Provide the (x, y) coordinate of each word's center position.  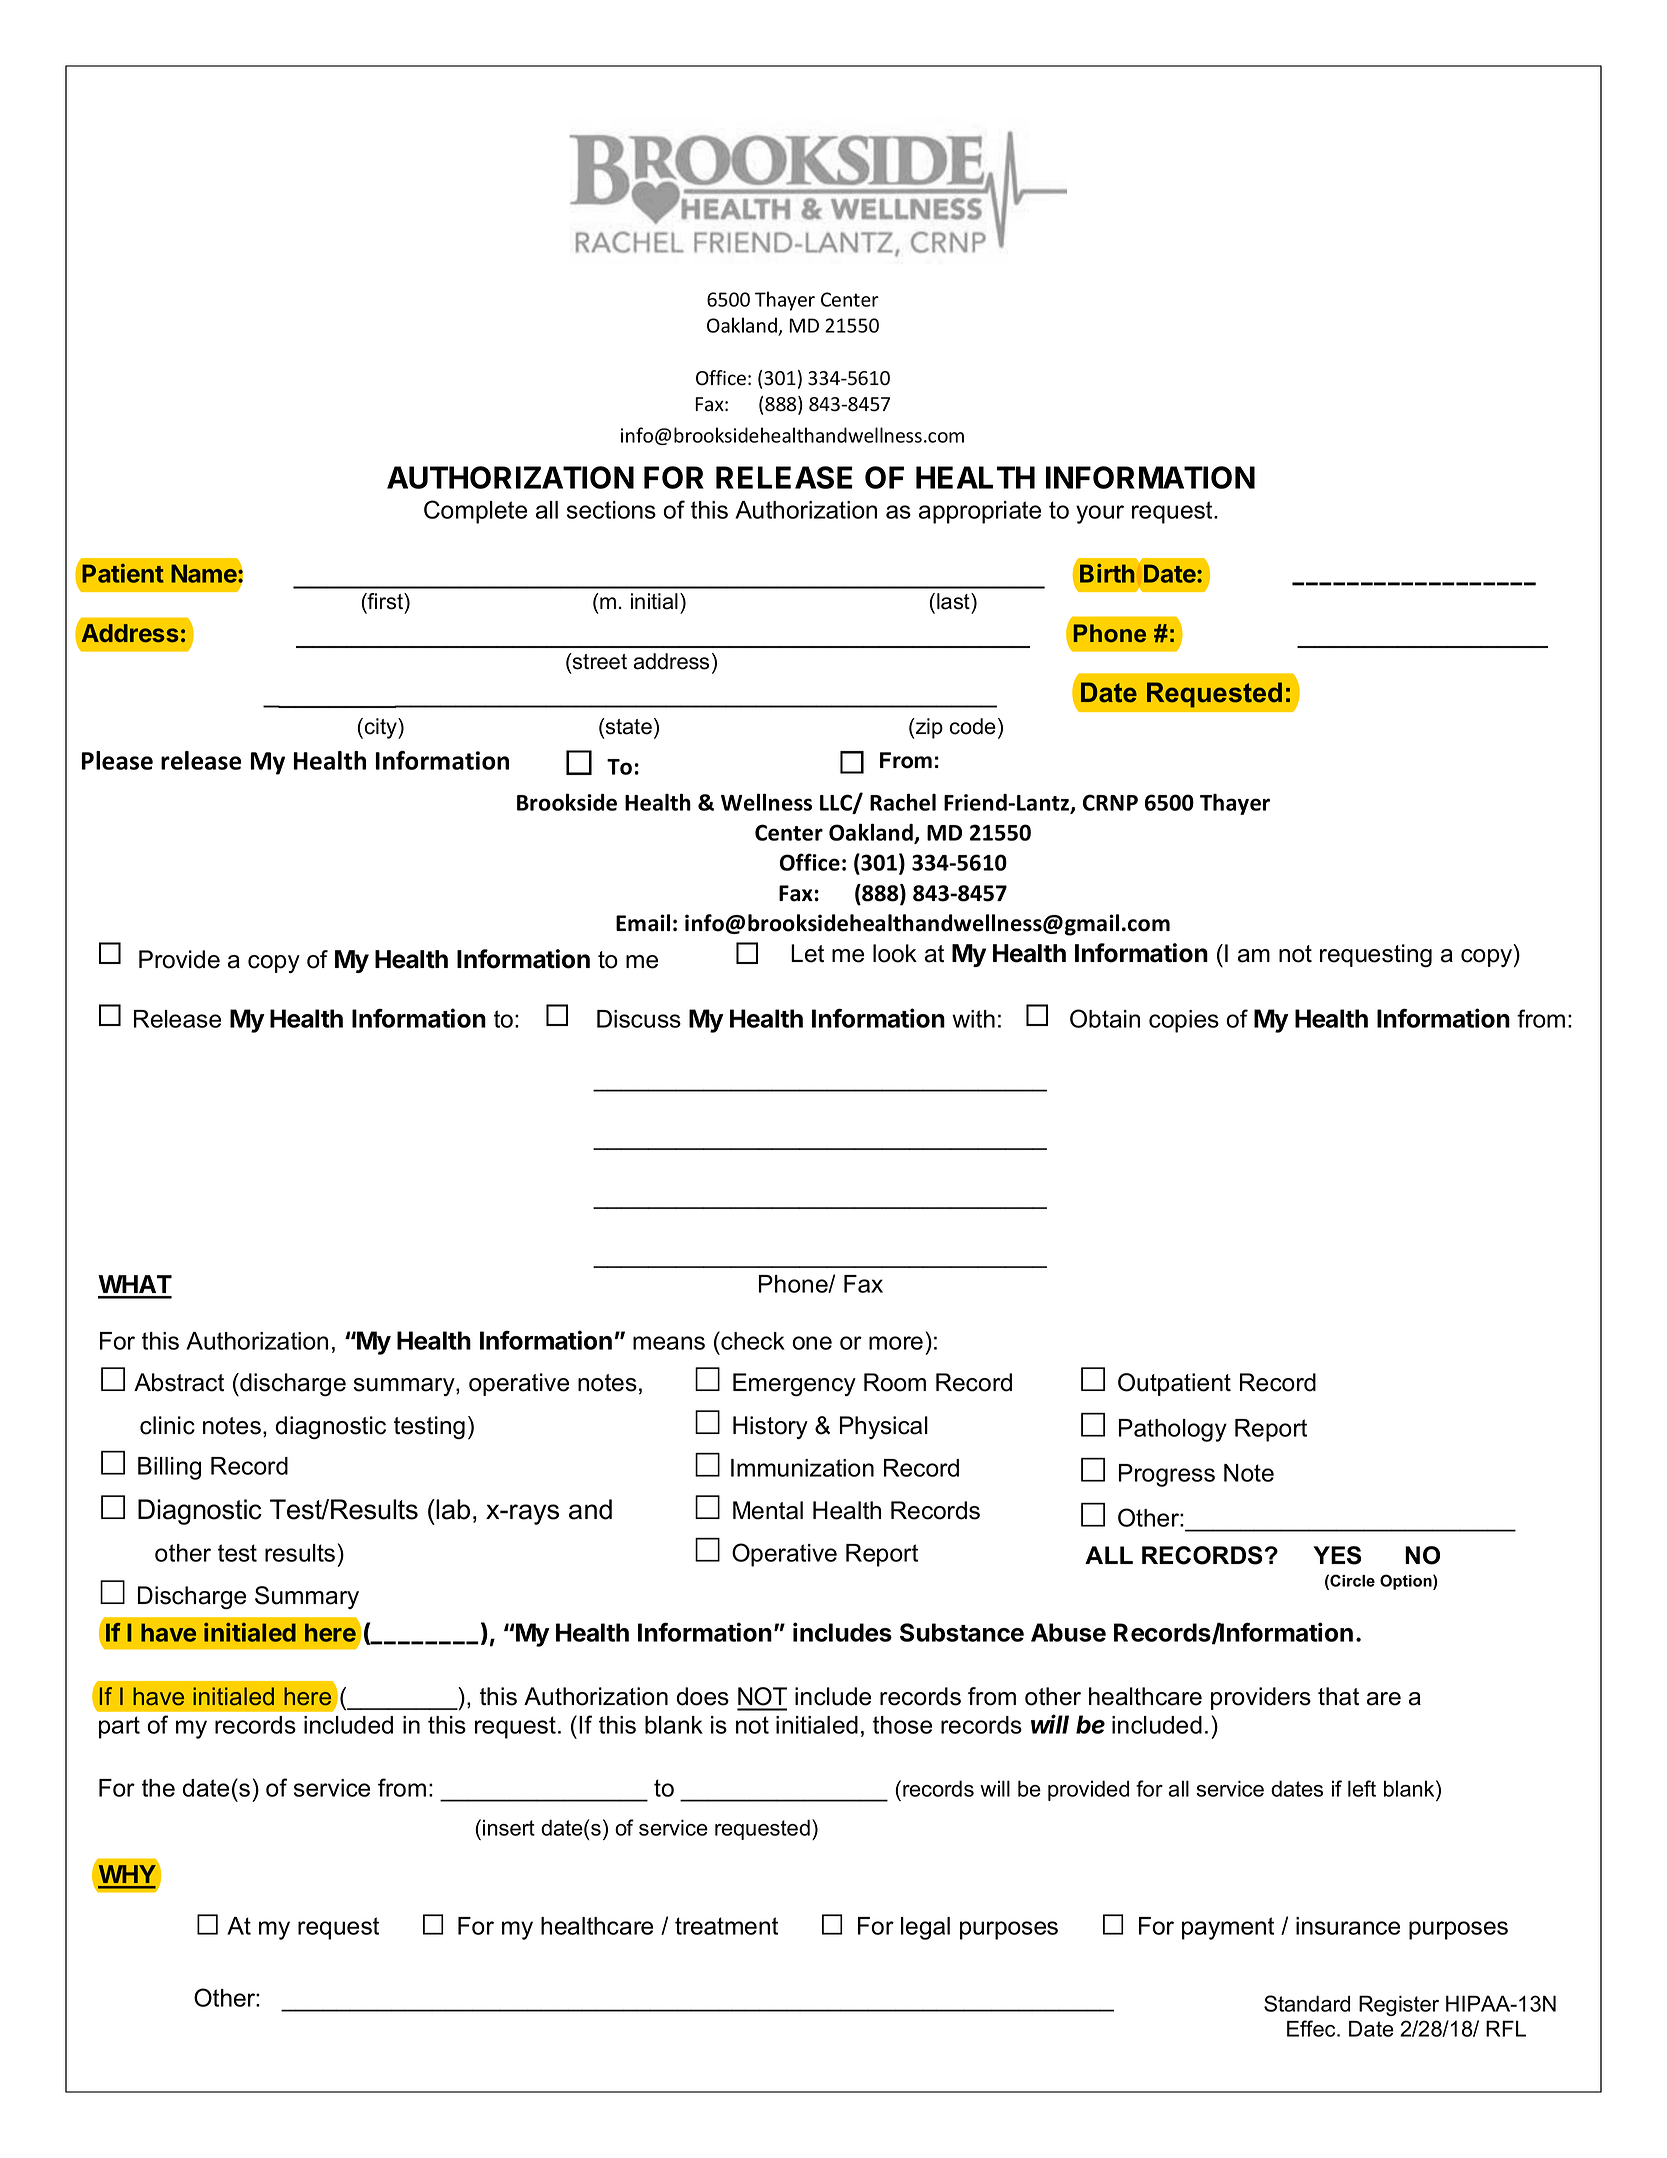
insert (509, 1827)
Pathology (1173, 1430)
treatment (726, 1926)
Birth (1107, 573)
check (752, 1340)
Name (205, 573)
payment (1228, 1928)
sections (611, 510)
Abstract (179, 1382)
